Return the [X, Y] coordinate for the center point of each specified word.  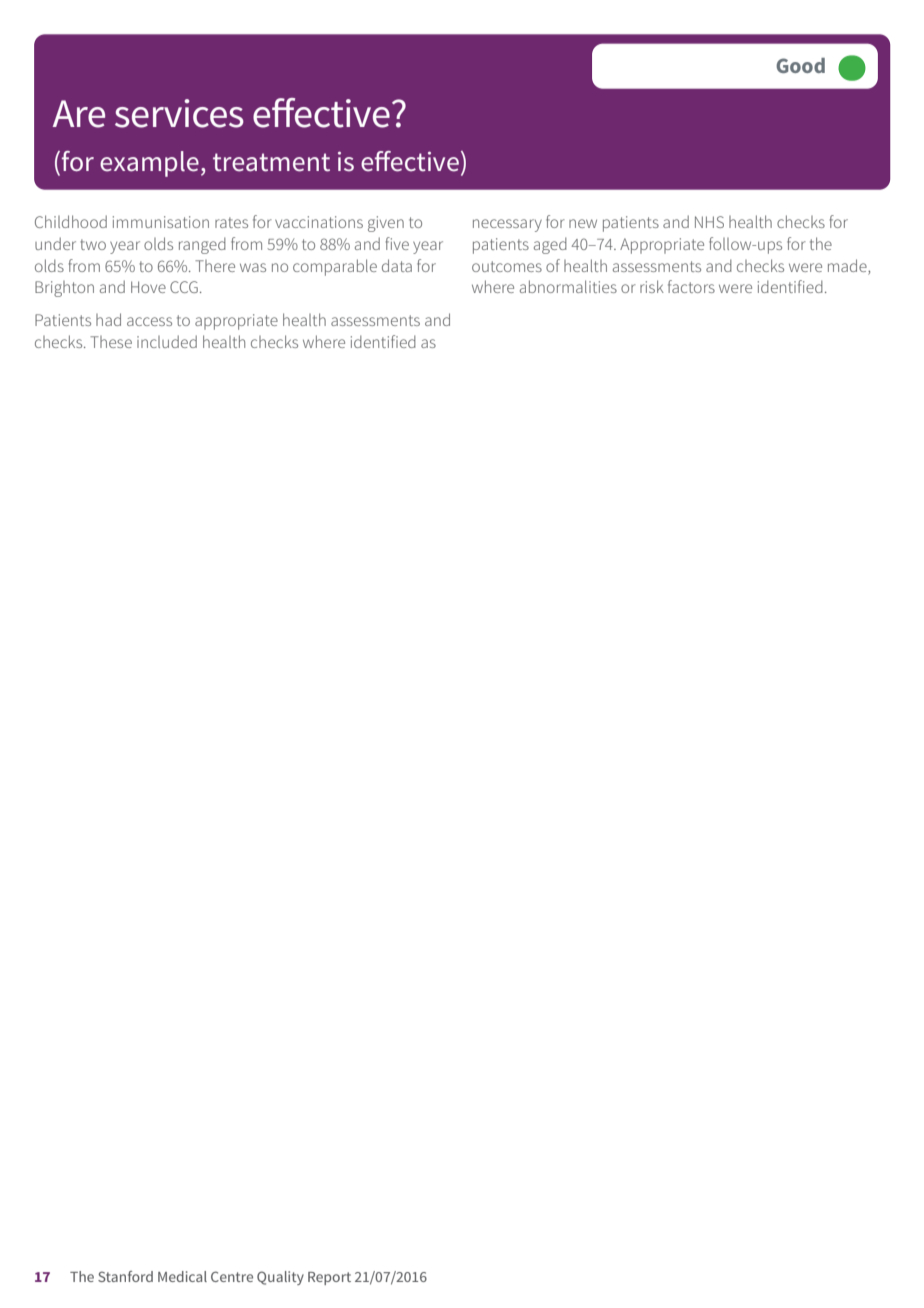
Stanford [125, 1276]
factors [691, 286]
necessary [507, 225]
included [167, 341]
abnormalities [568, 286]
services [179, 113]
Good [800, 65]
